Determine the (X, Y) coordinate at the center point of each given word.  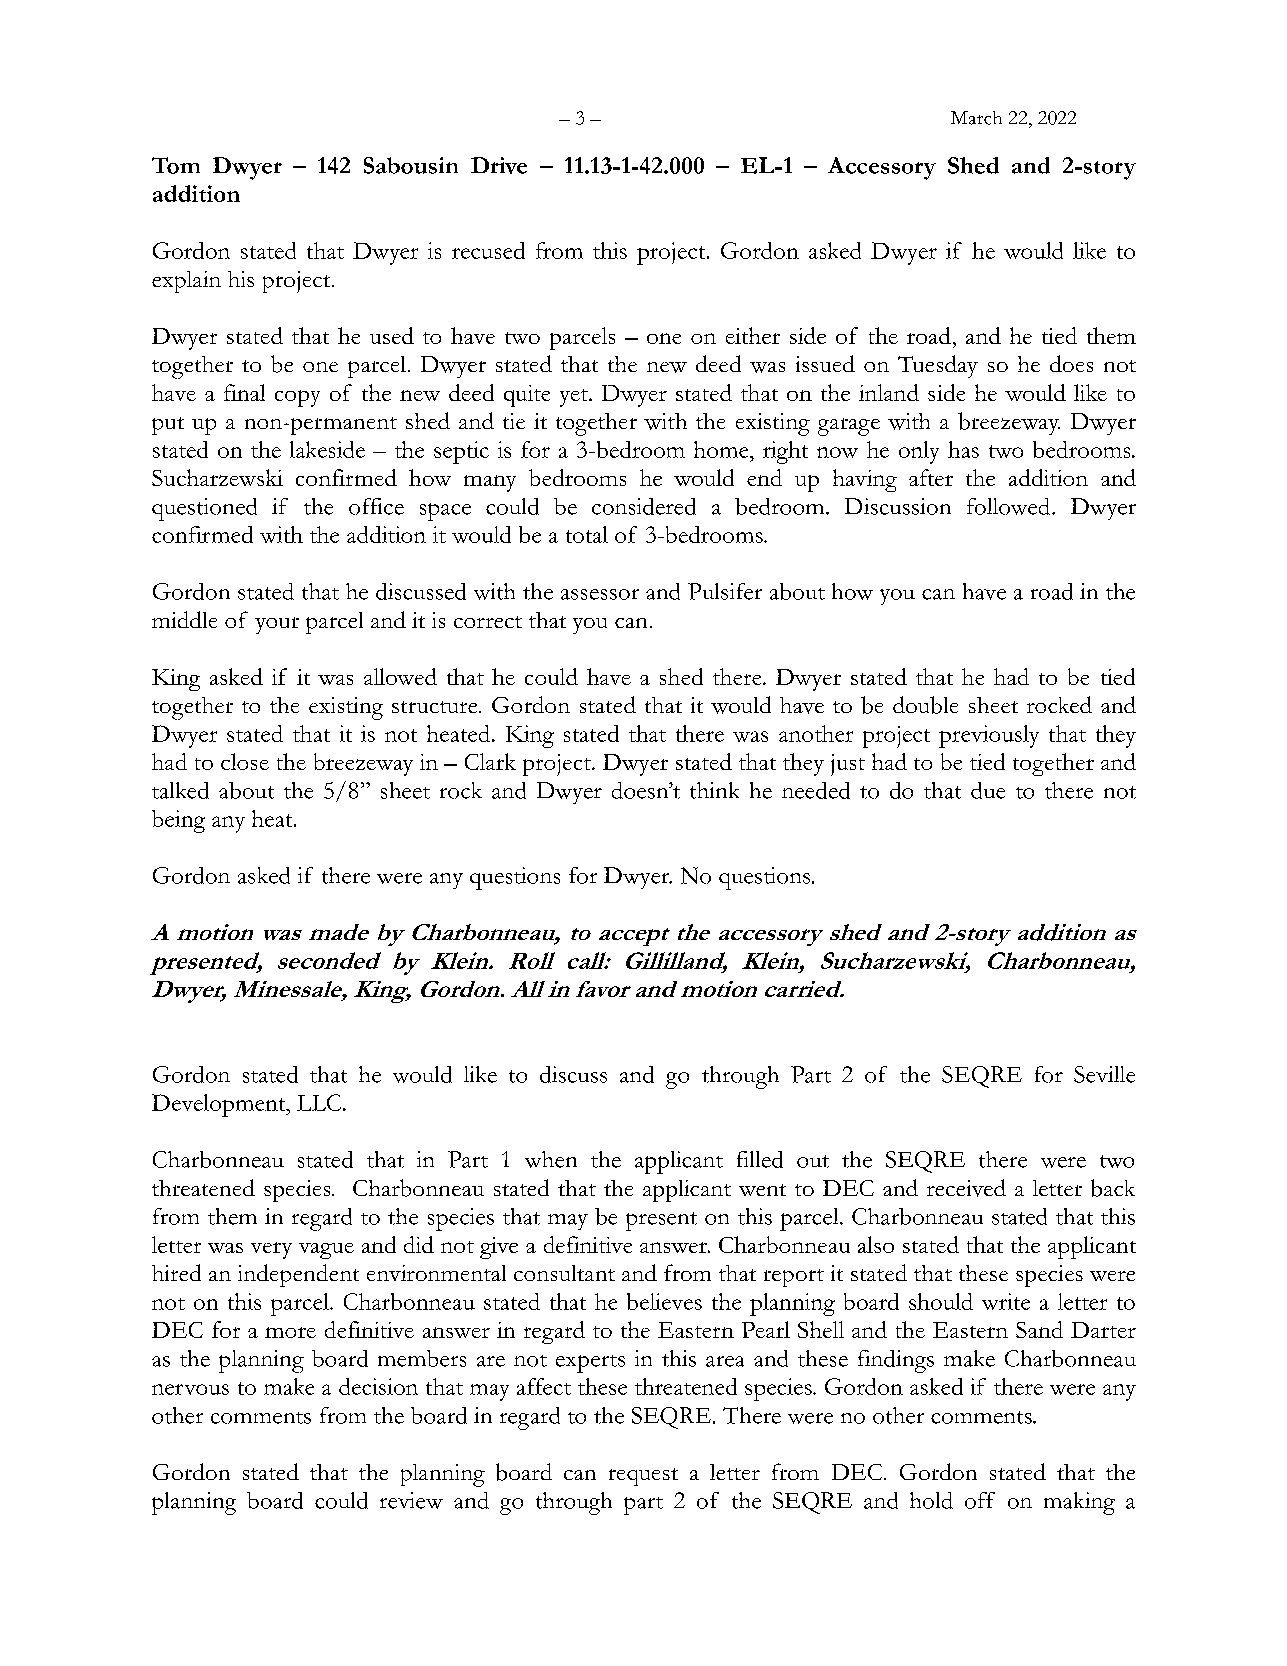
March (976, 118)
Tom (176, 165)
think (714, 790)
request (643, 1477)
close (245, 761)
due (988, 790)
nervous (190, 1389)
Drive (499, 165)
